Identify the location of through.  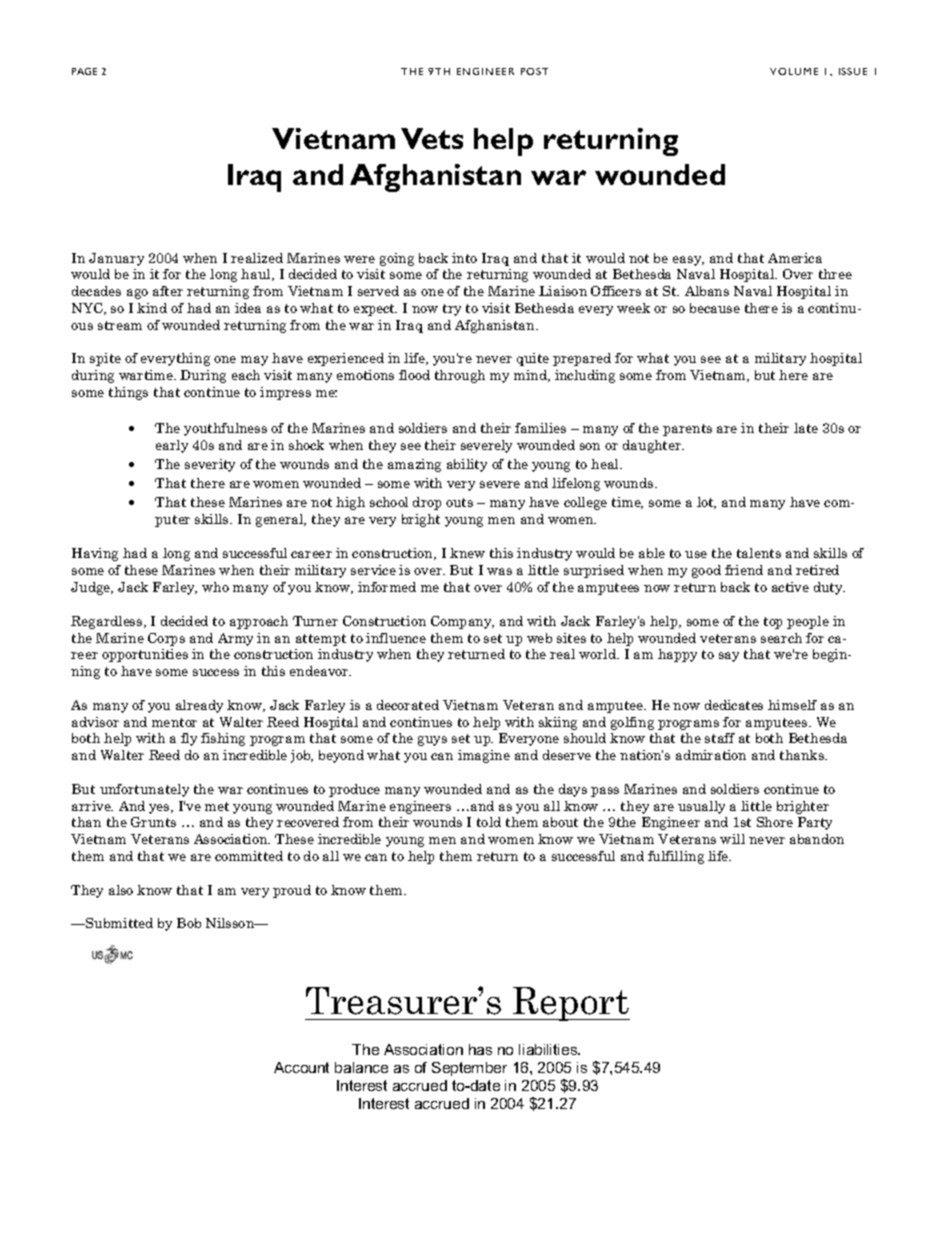
(460, 376).
